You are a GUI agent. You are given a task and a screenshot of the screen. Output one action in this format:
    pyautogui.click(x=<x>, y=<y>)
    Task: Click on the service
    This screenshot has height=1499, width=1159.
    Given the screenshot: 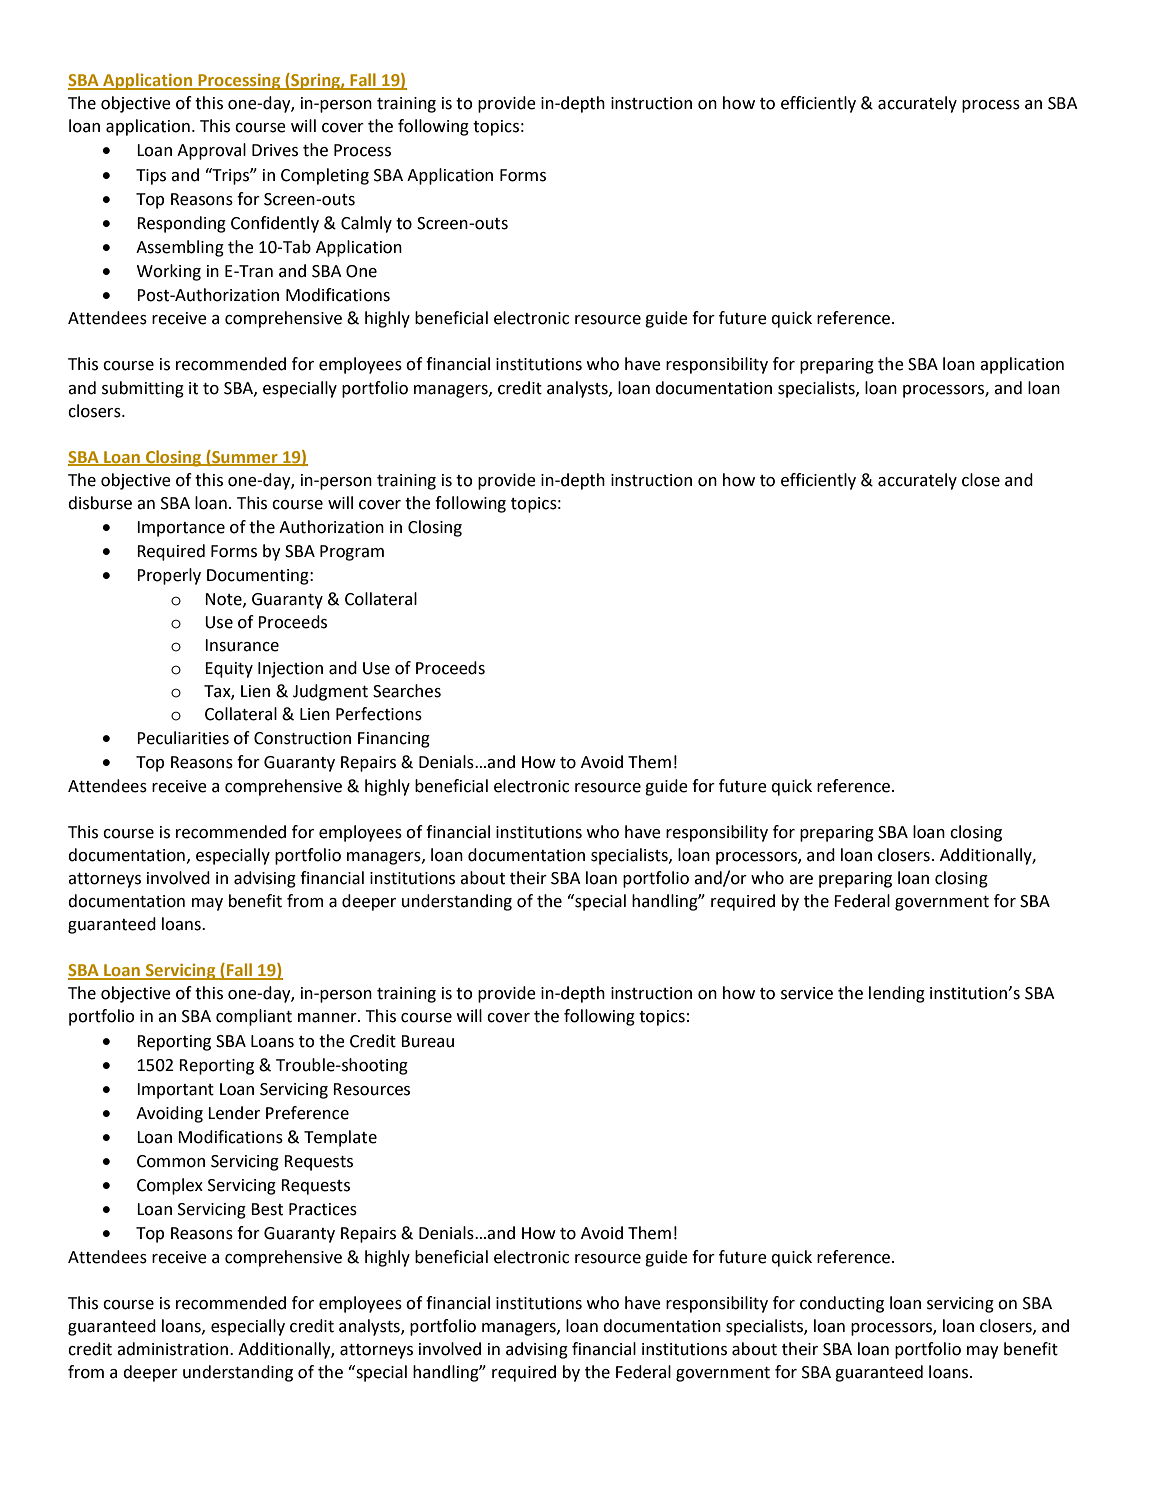 What is the action you would take?
    pyautogui.click(x=807, y=993)
